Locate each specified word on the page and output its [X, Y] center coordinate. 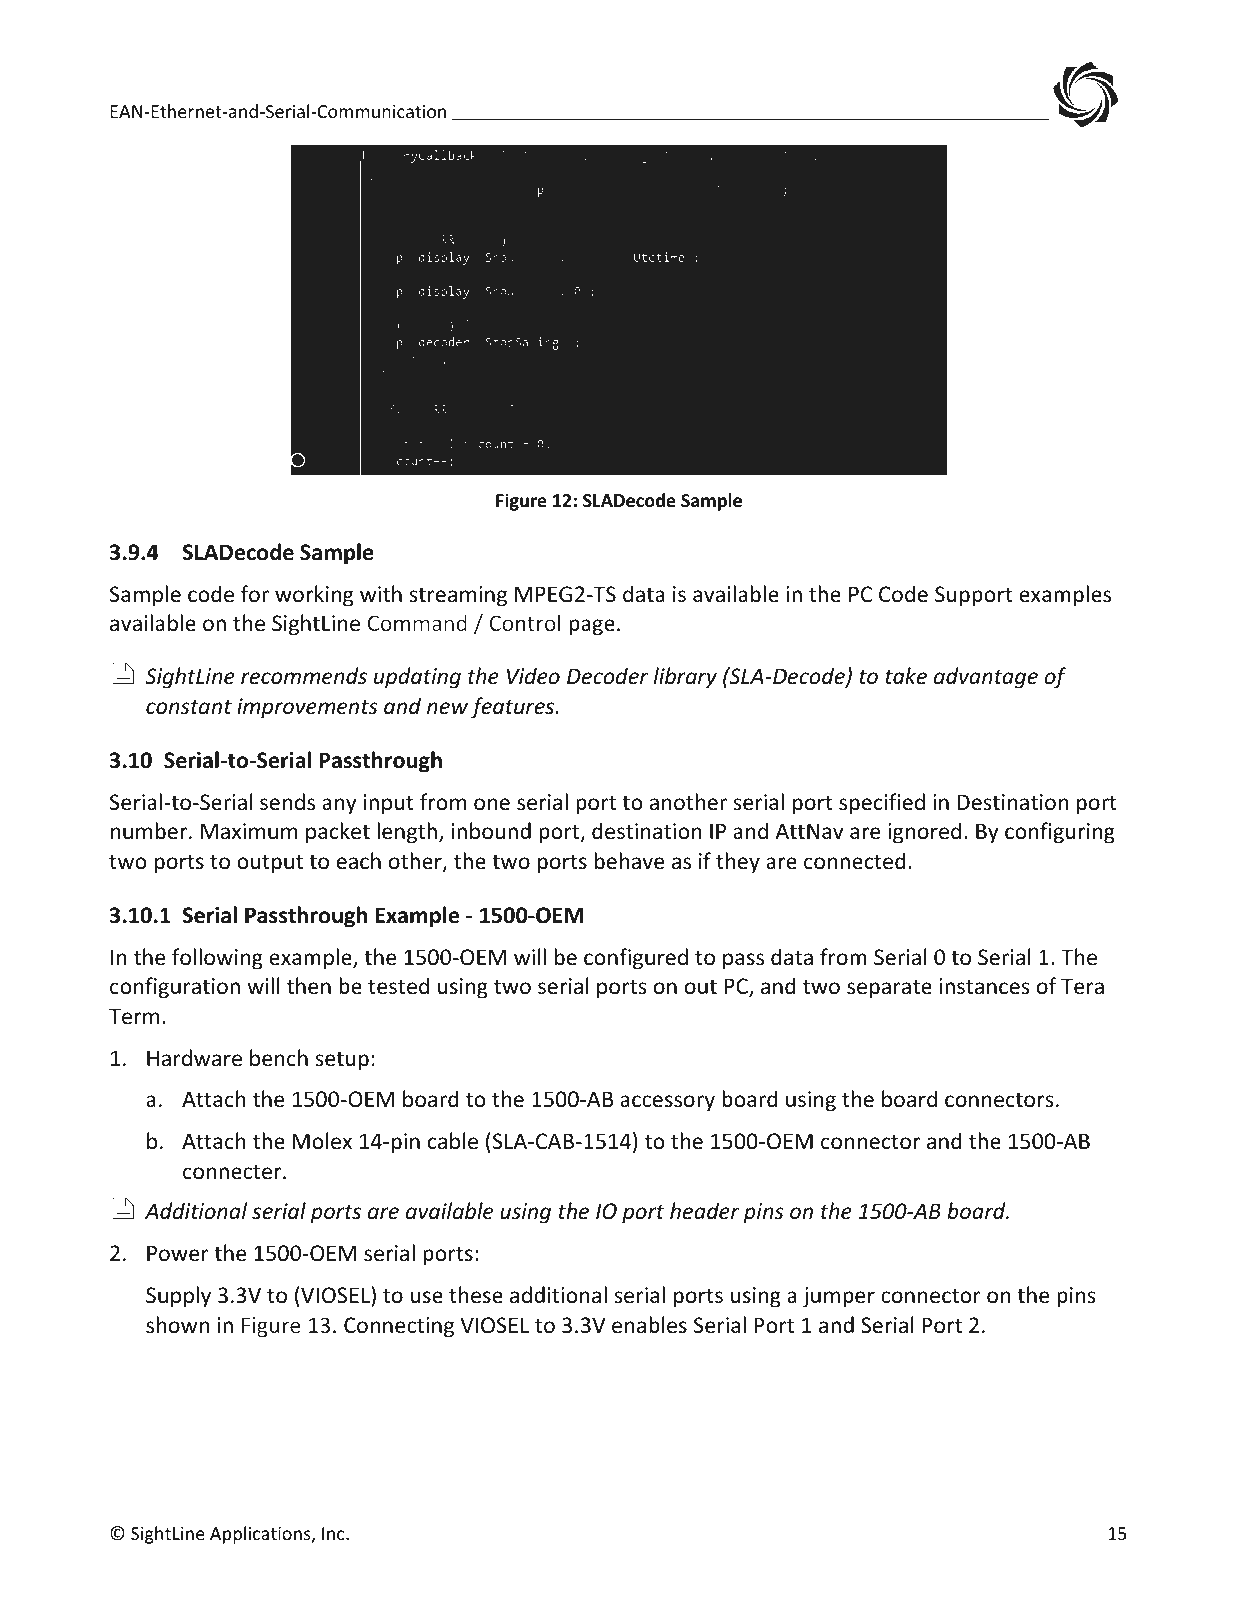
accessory [667, 1103]
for [255, 594]
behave [629, 861]
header [704, 1211]
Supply [178, 1297]
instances [984, 986]
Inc [334, 1533]
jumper [839, 1297]
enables [649, 1325]
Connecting [399, 1327]
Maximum [249, 831]
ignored [924, 833]
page [592, 627]
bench [279, 1058]
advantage [986, 678]
